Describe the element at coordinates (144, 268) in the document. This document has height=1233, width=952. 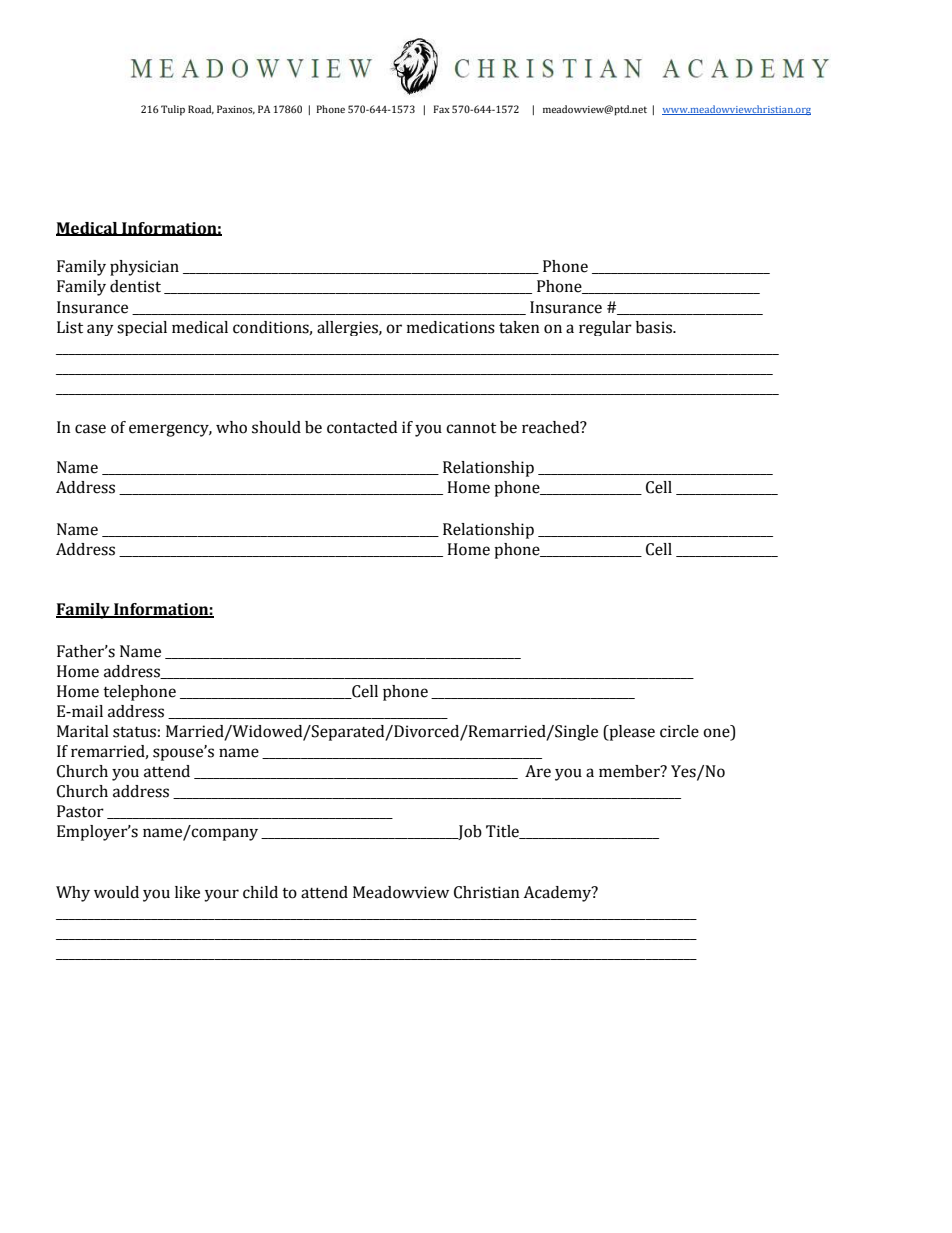
I see `physician` at that location.
